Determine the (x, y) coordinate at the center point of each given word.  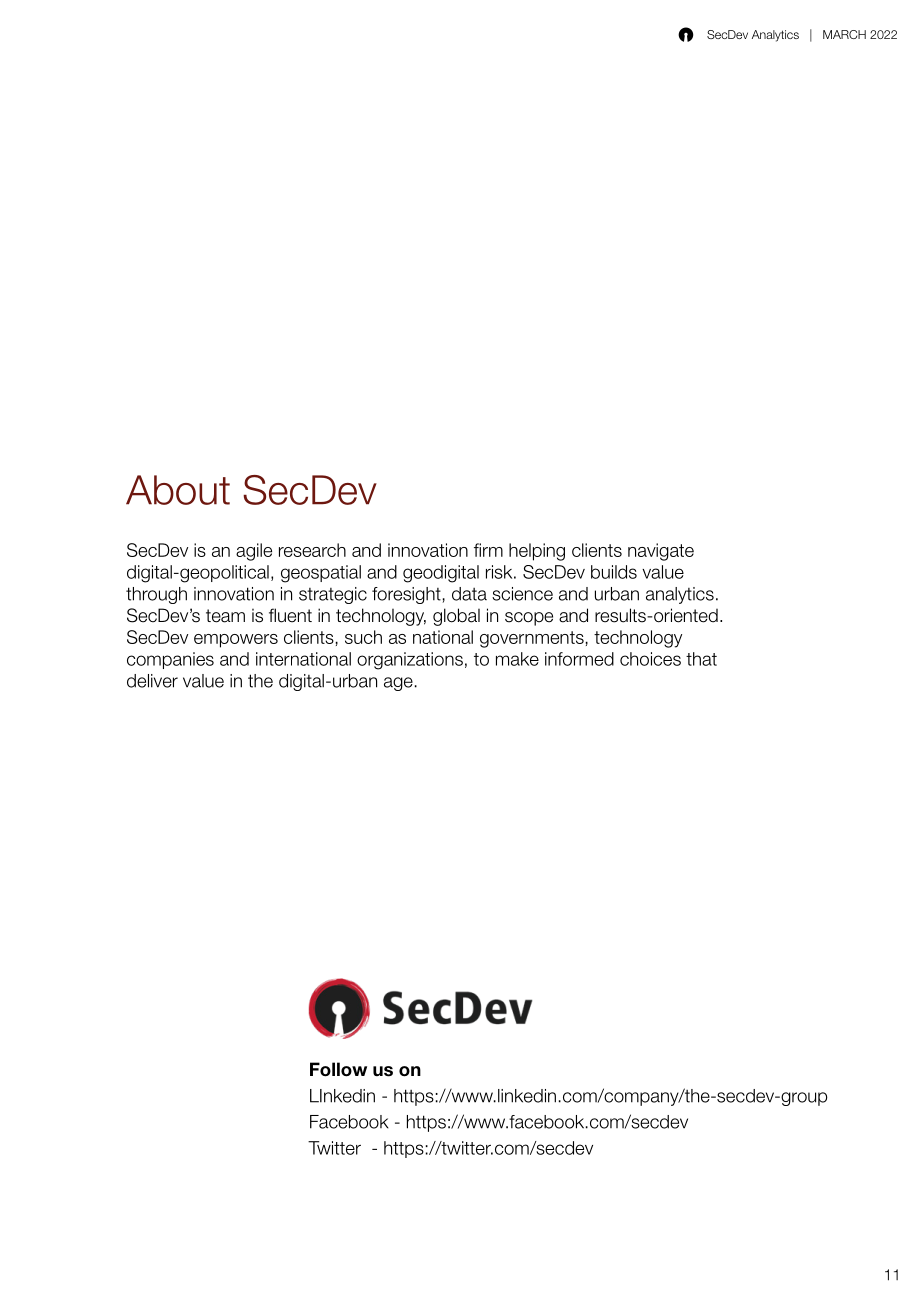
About (178, 490)
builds (614, 572)
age (398, 684)
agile (254, 552)
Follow (338, 1069)
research (312, 550)
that (701, 659)
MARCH (844, 34)
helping (537, 552)
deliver (152, 681)
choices (650, 659)
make (517, 659)
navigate (661, 552)
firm (488, 550)
